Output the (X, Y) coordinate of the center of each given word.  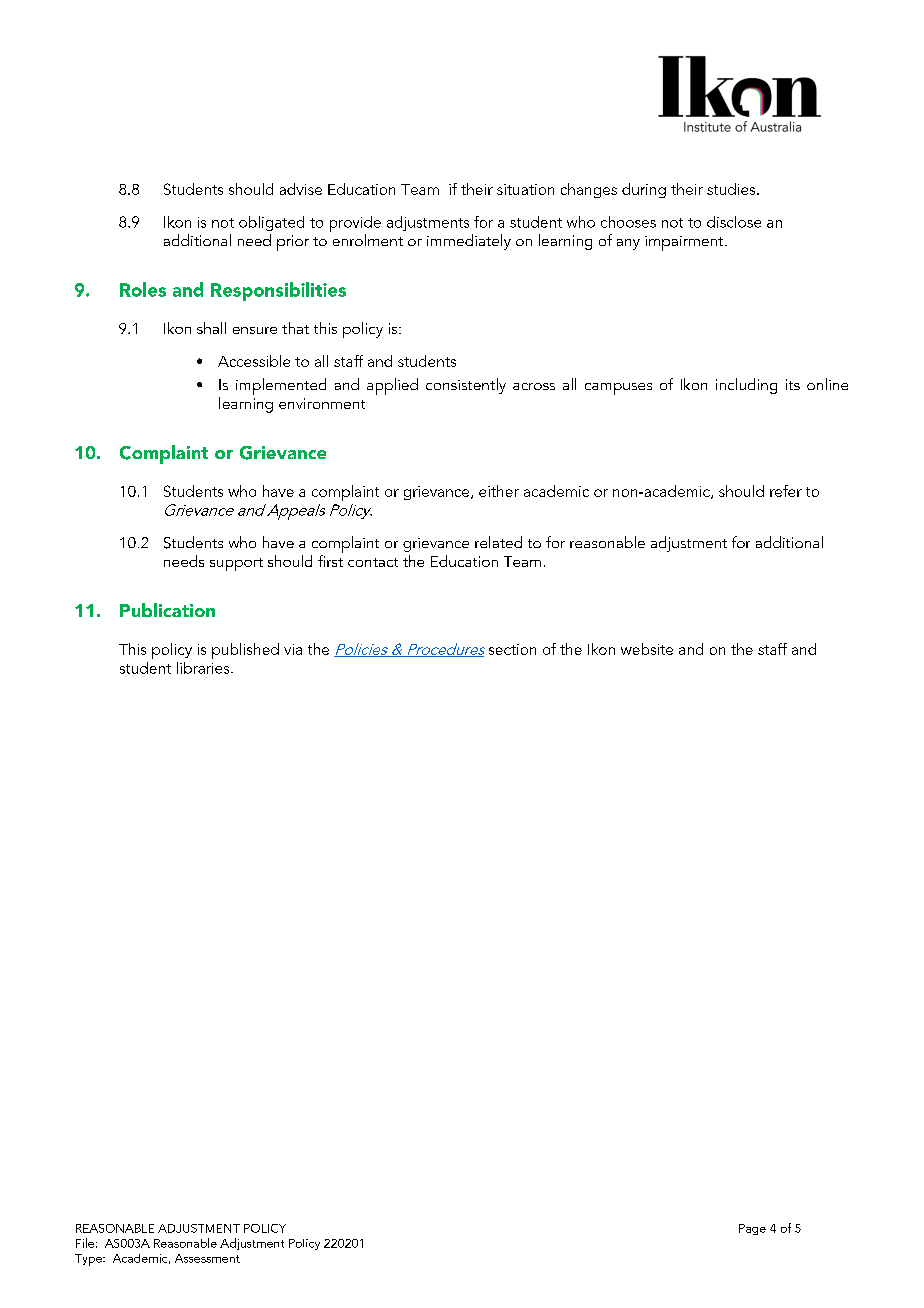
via (293, 649)
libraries (204, 668)
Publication (167, 610)
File (85, 1243)
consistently (466, 386)
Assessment (207, 1258)
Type (89, 1260)
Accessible (254, 361)
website (647, 649)
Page (752, 1229)
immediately (469, 242)
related (498, 542)
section (512, 649)
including (746, 386)
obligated (271, 223)
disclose (734, 222)
